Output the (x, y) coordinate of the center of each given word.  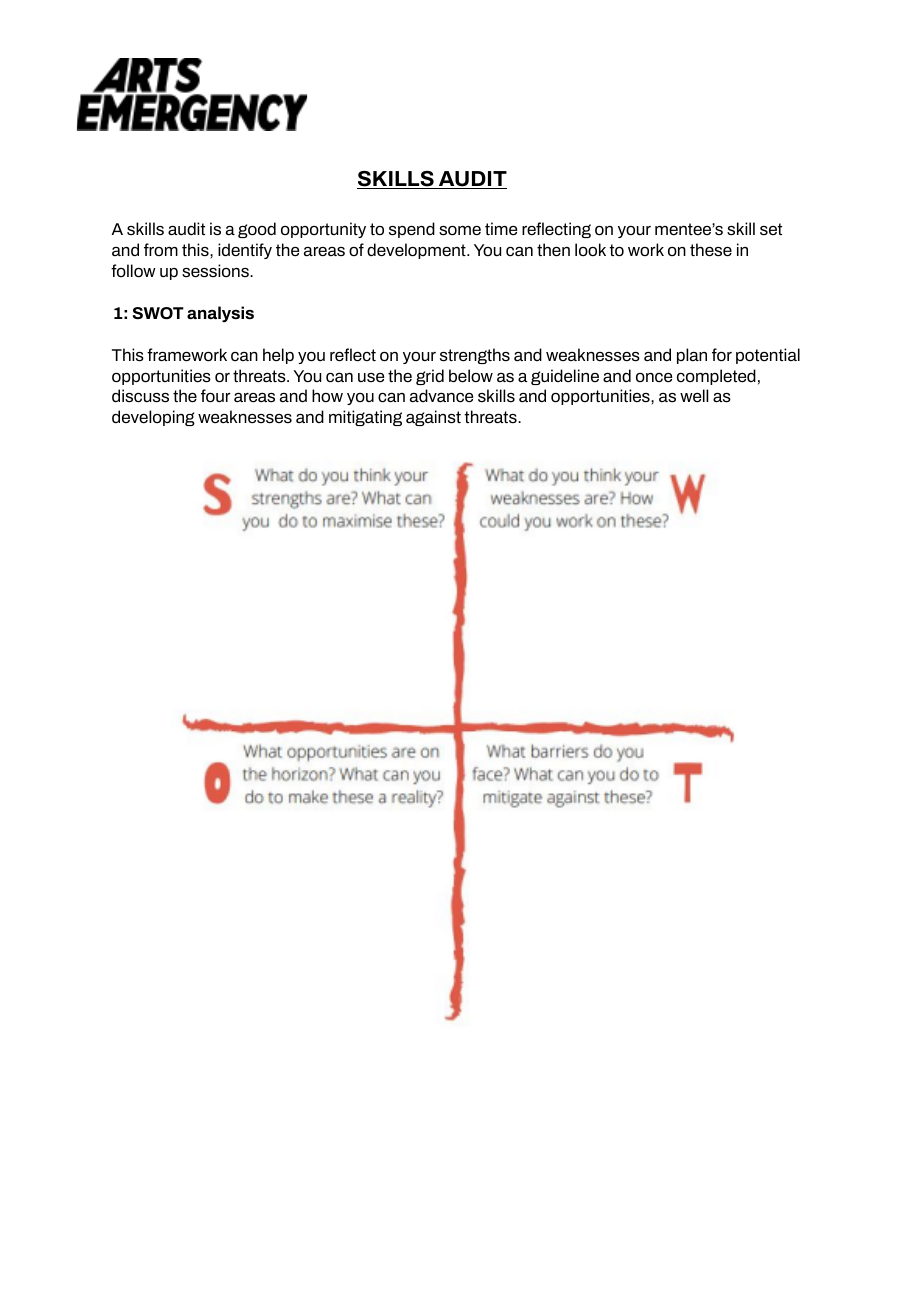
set (771, 229)
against (433, 418)
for (722, 354)
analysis (220, 314)
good (257, 230)
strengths (475, 356)
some (460, 231)
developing (153, 418)
